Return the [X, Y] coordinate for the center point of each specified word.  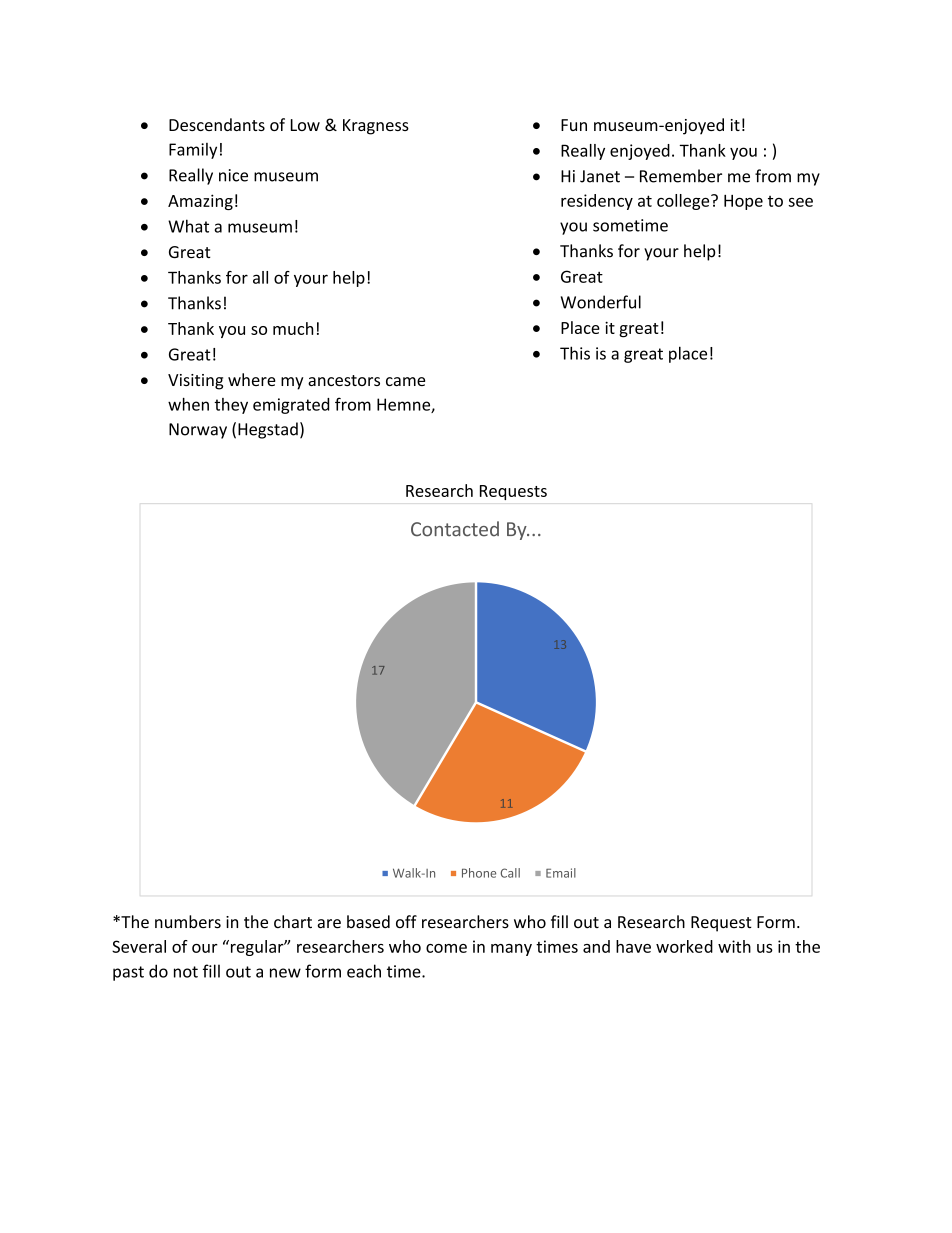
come [446, 948]
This [575, 353]
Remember [681, 176]
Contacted [455, 529]
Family [193, 151]
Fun [574, 125]
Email [561, 873]
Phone [479, 873]
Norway [198, 431]
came [405, 381]
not [186, 972]
